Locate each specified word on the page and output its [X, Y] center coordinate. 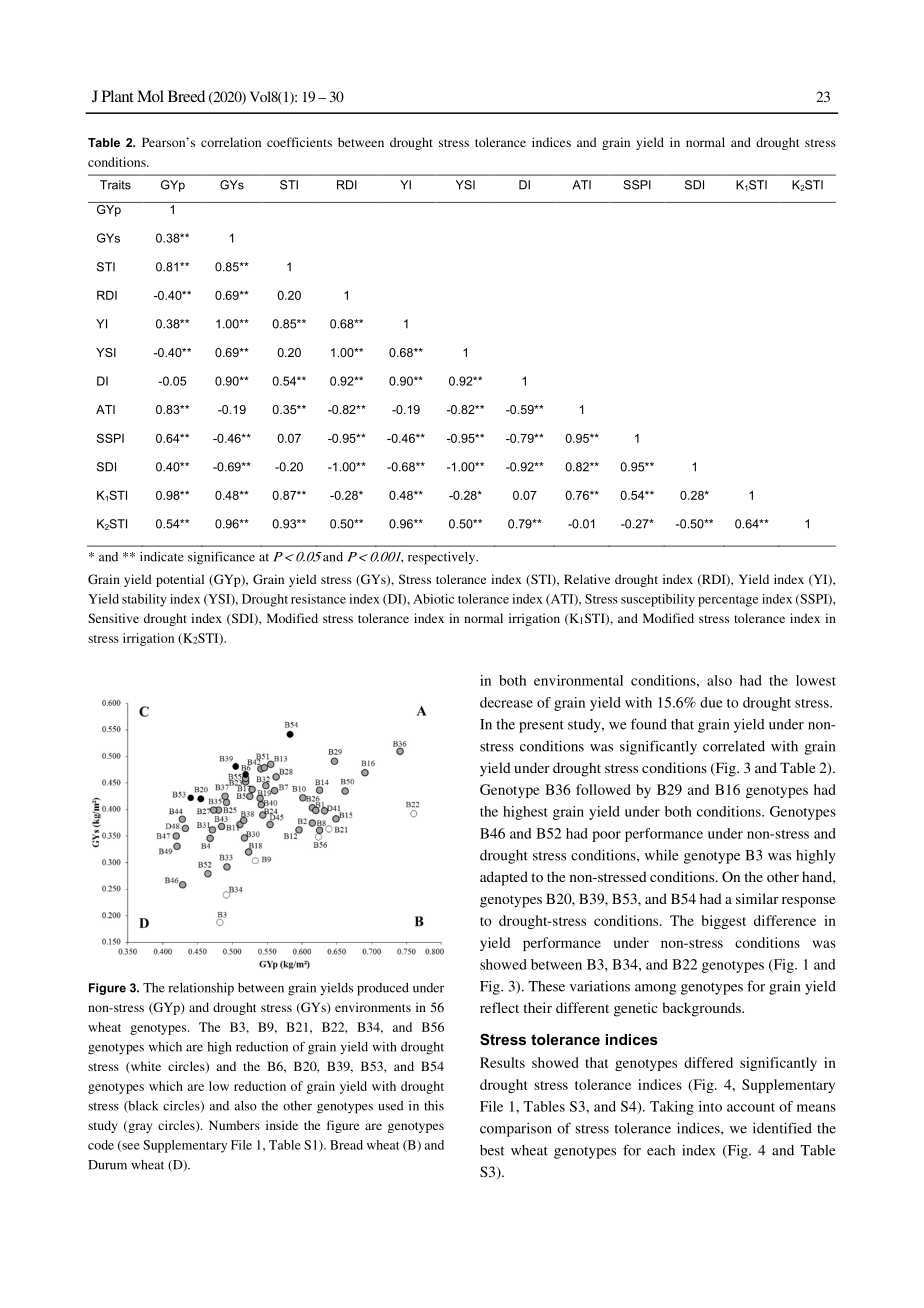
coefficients [299, 142]
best [492, 1150]
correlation [231, 142]
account [751, 1107]
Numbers [234, 1125]
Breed [186, 96]
